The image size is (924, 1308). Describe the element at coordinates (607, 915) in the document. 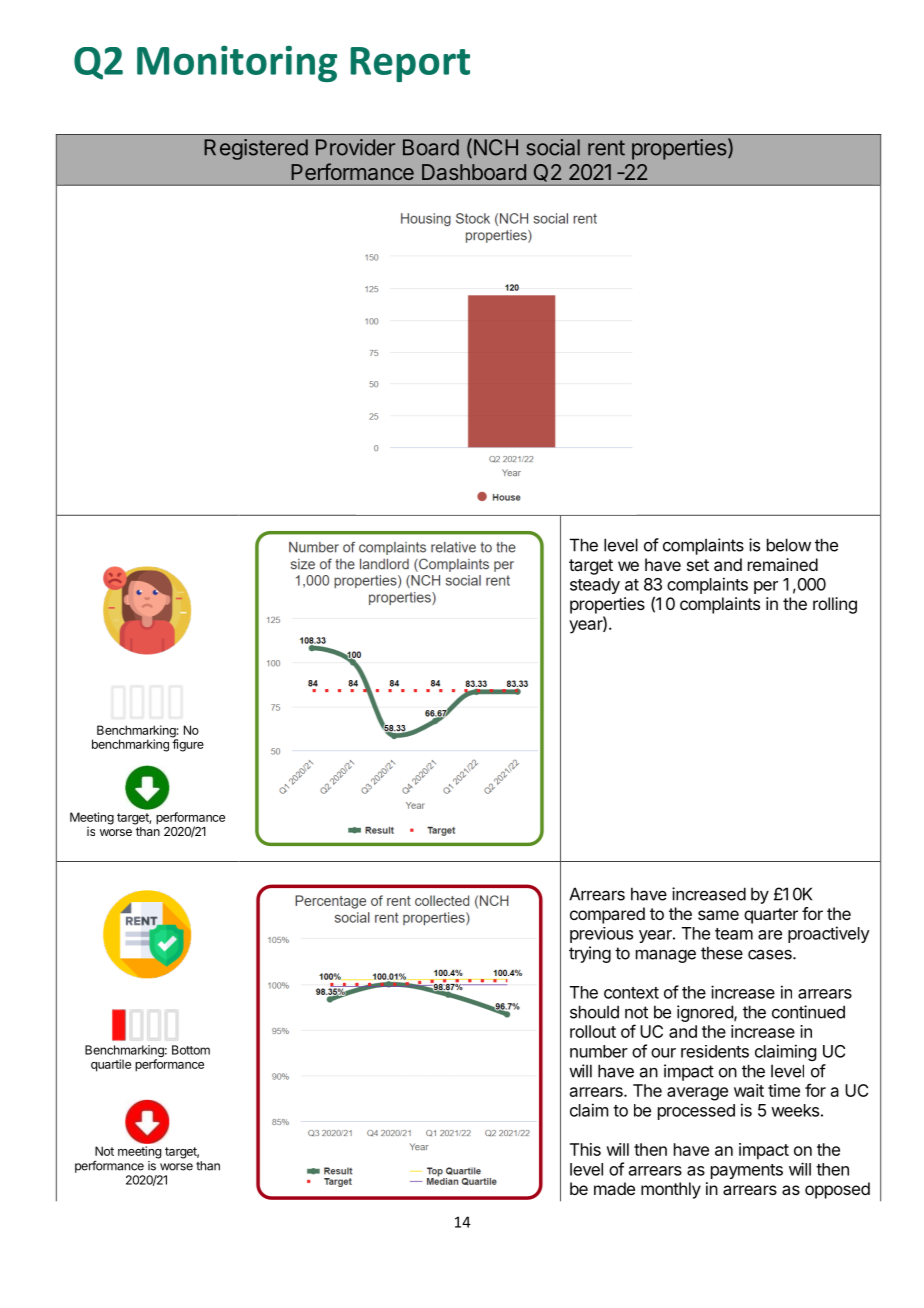

I see `compared` at that location.
